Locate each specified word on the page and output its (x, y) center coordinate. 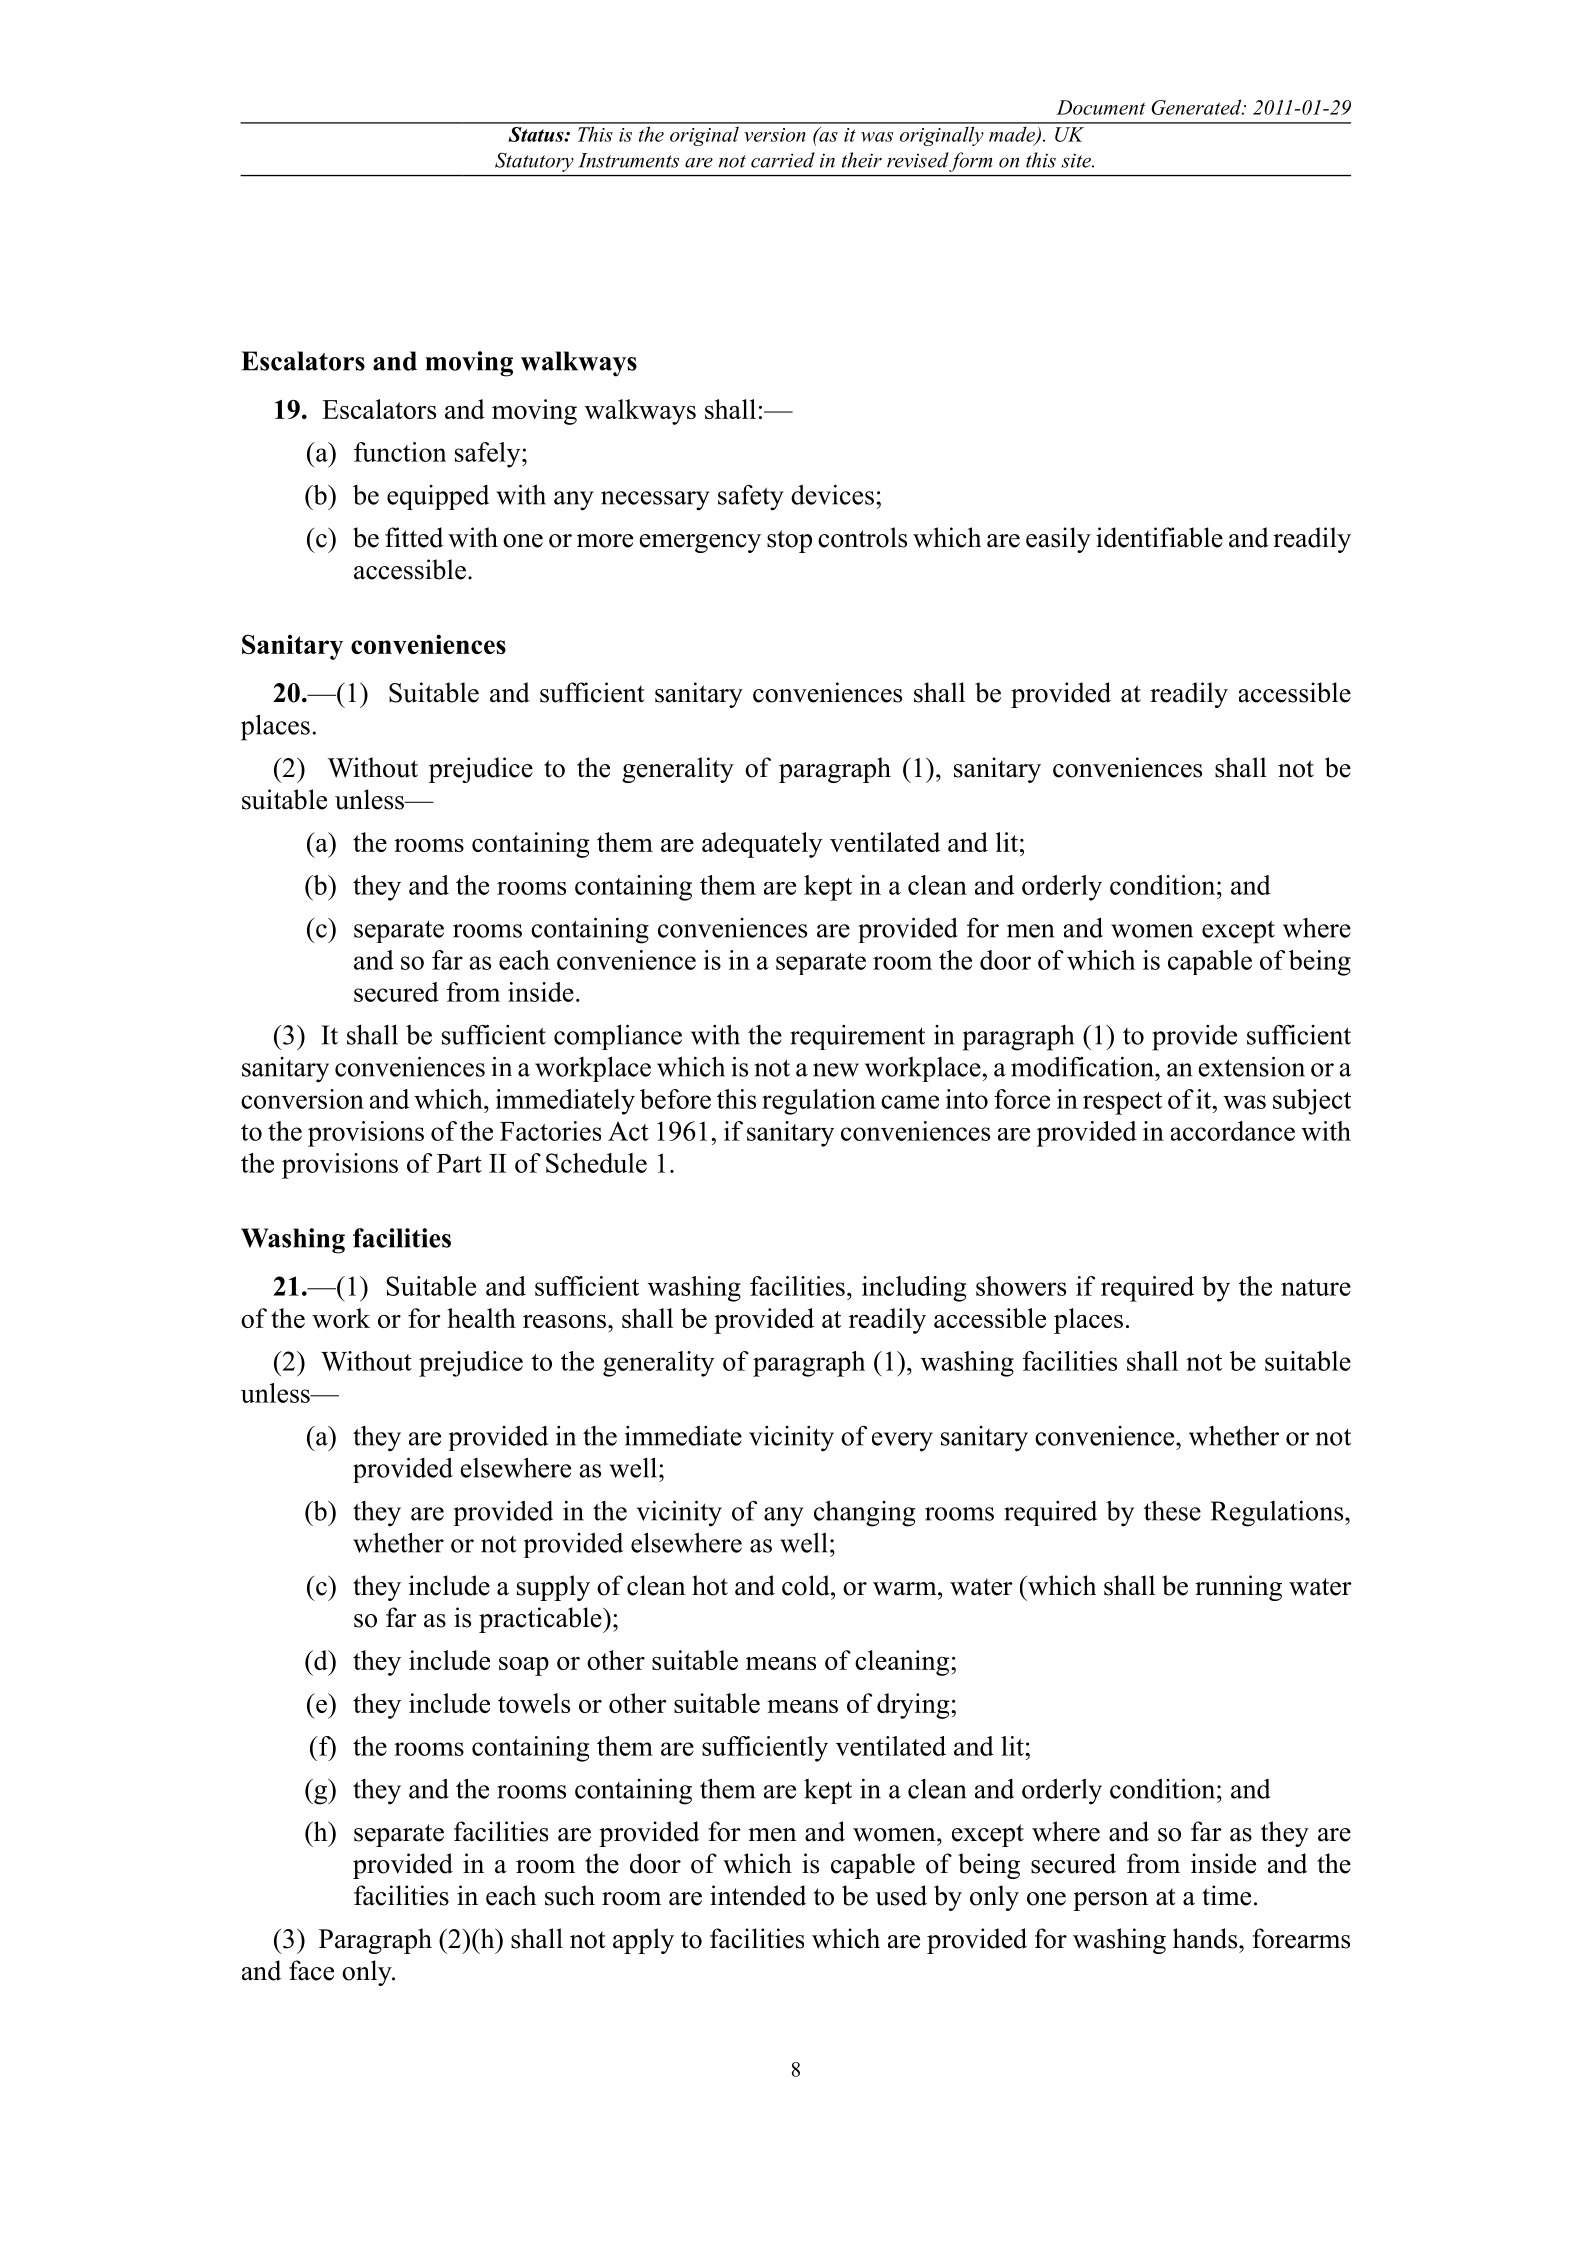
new (836, 1070)
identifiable (1159, 537)
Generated (1197, 107)
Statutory (534, 162)
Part (459, 1163)
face (311, 1970)
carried (783, 160)
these (1172, 1510)
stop (789, 541)
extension (1252, 1066)
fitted (414, 537)
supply (553, 1588)
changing (864, 1513)
